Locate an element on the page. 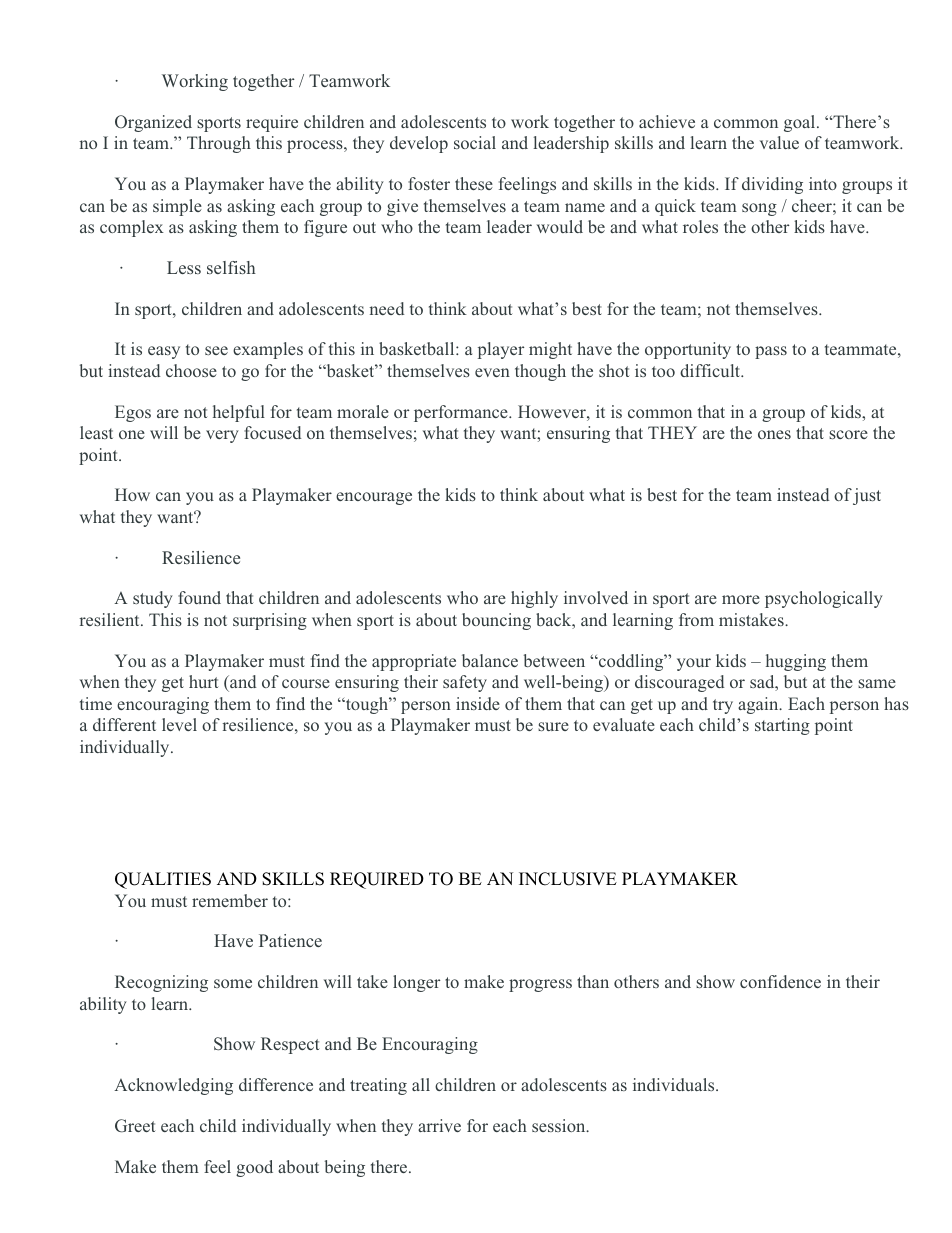 This image has height=1233, width=952. Through is located at coordinates (219, 144).
